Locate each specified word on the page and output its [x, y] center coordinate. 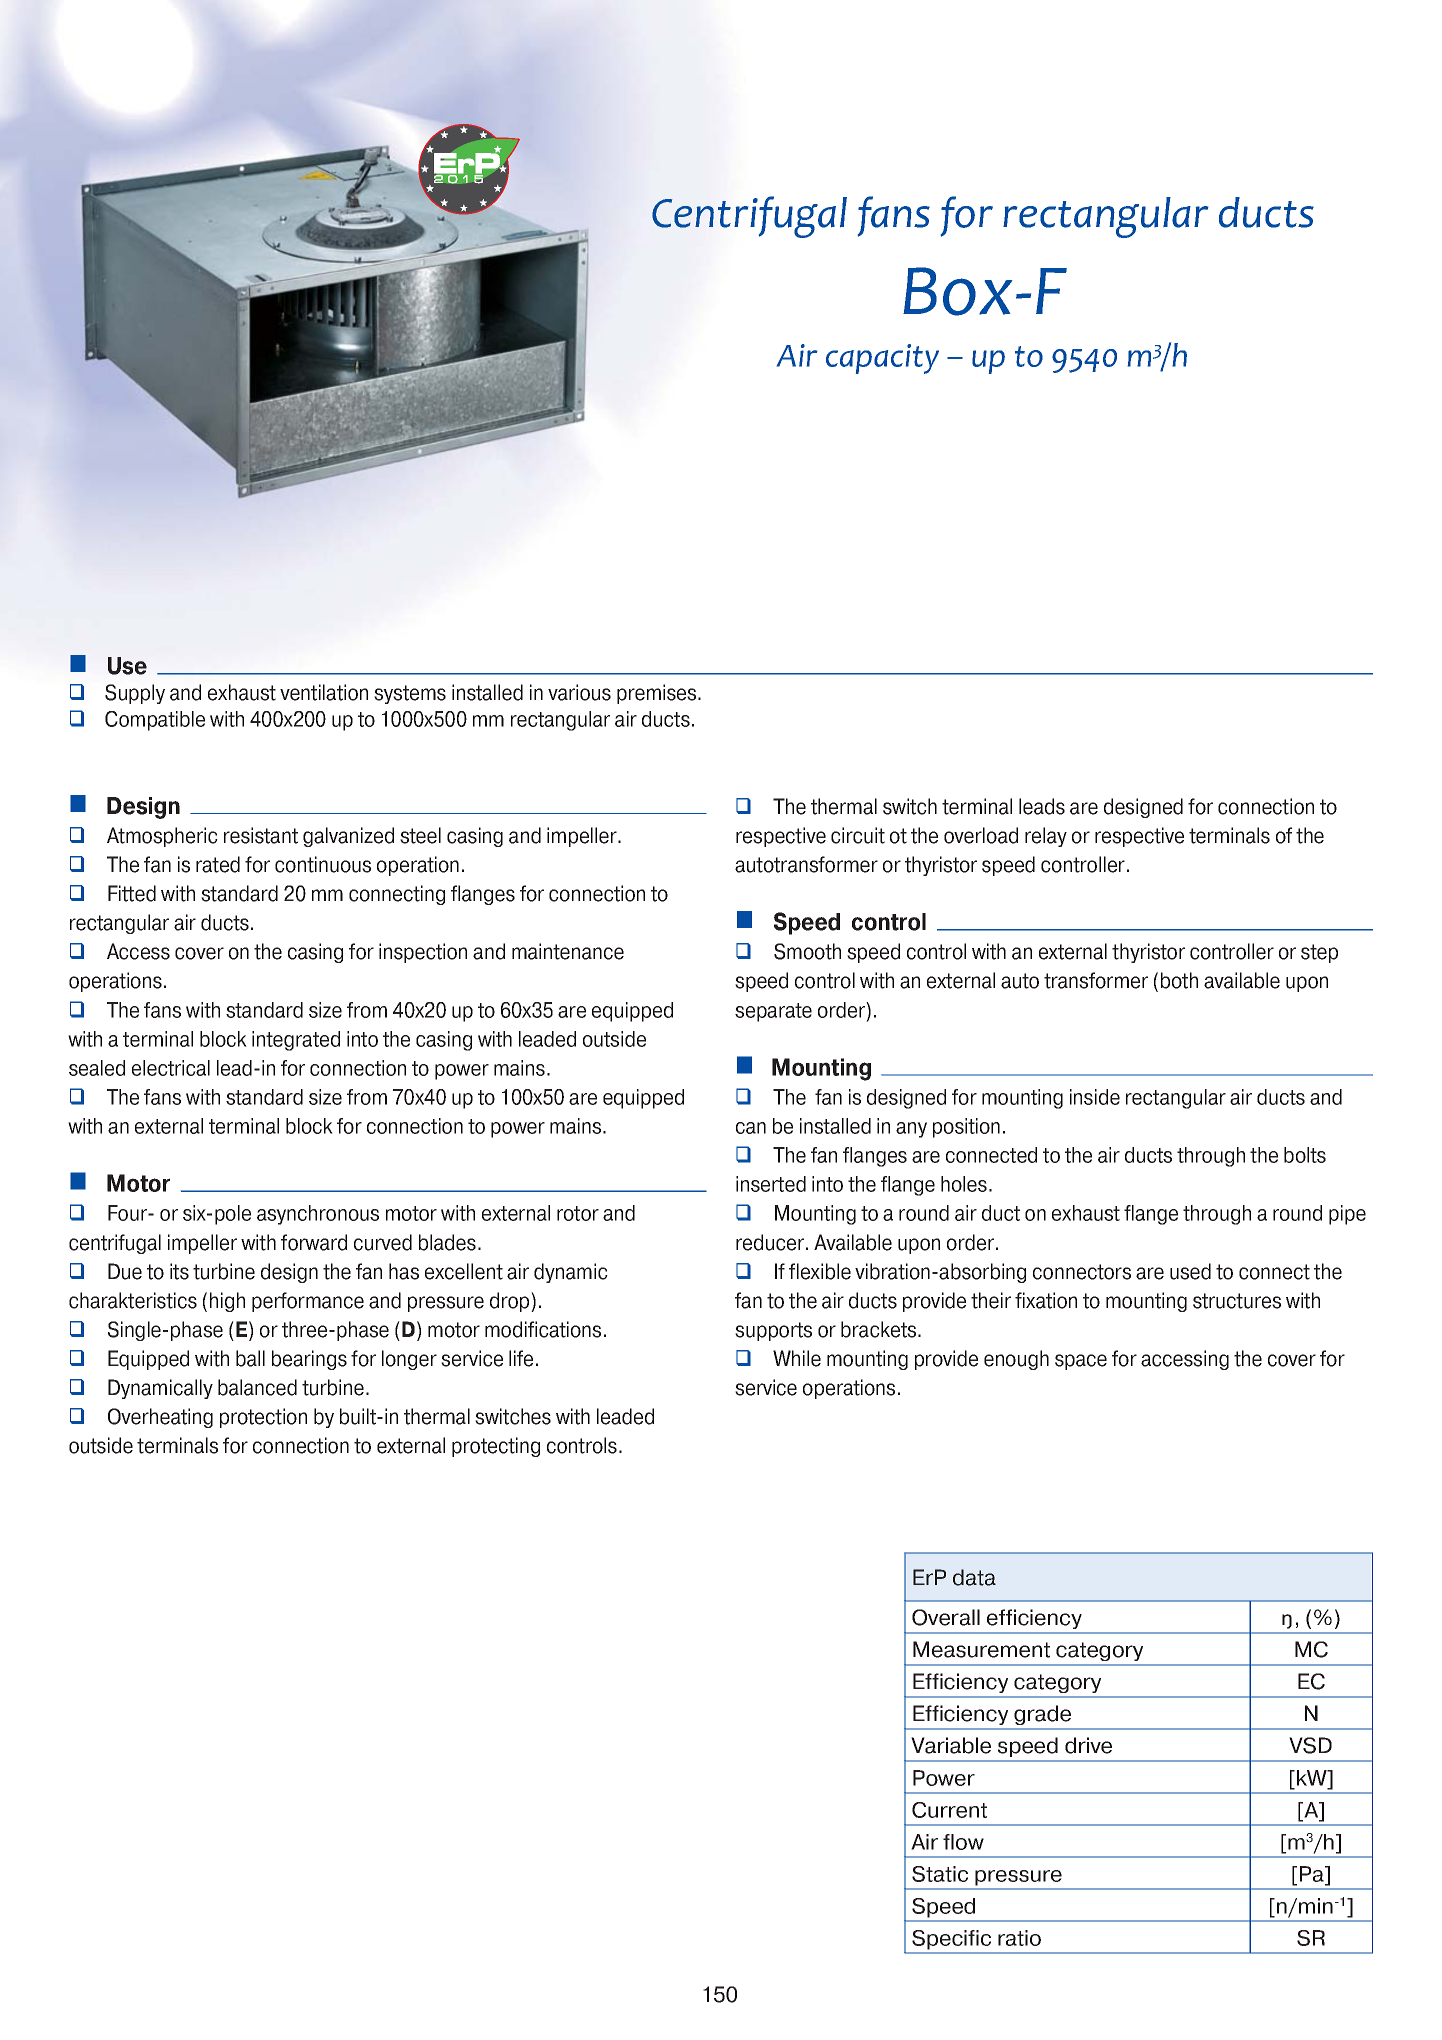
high [227, 1302]
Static [940, 1874]
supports [773, 1331]
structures [1237, 1301]
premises [658, 694]
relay [1046, 837]
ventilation [324, 692]
